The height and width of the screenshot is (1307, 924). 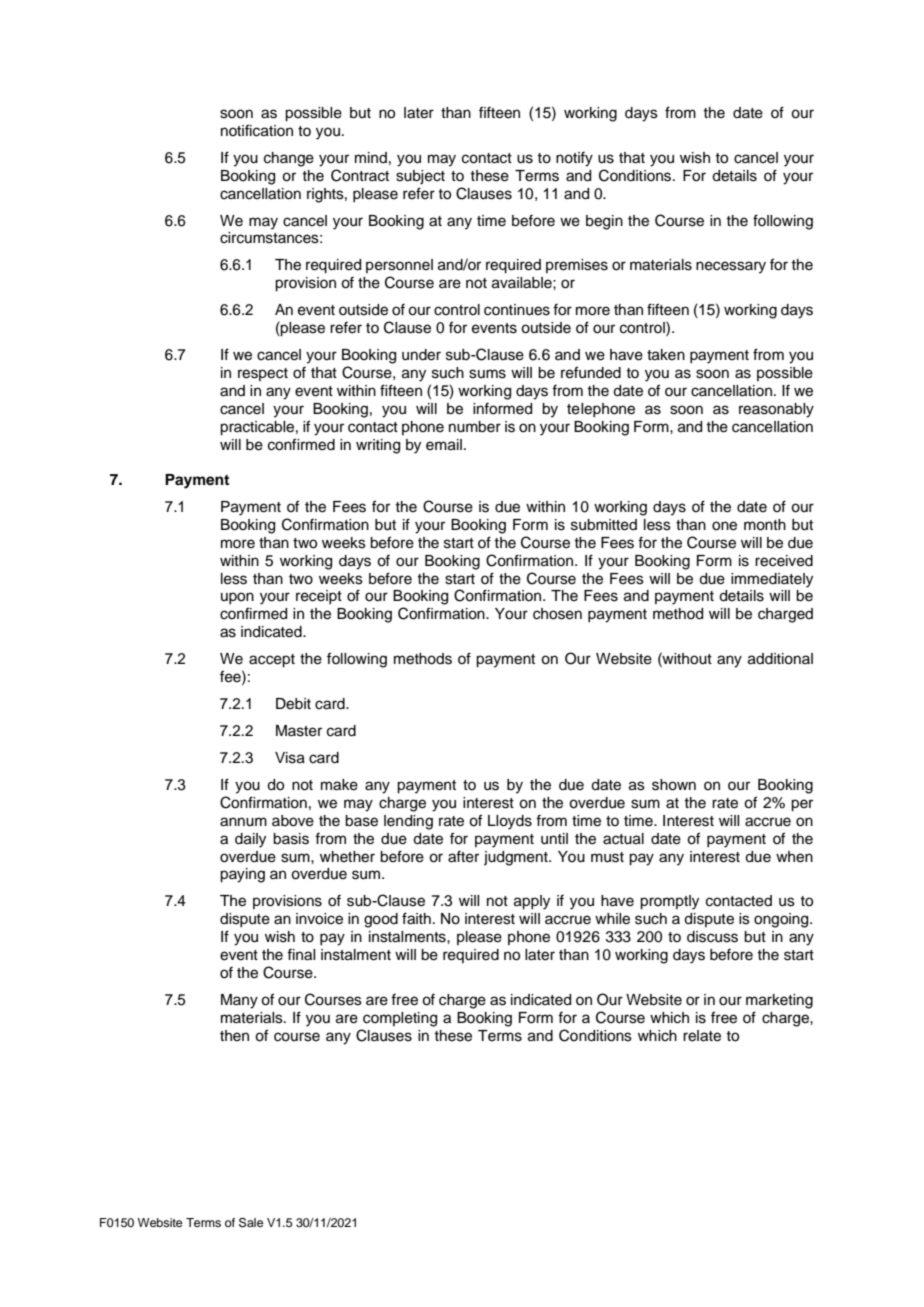 What do you see at coordinates (289, 159) in the screenshot?
I see `change` at bounding box center [289, 159].
